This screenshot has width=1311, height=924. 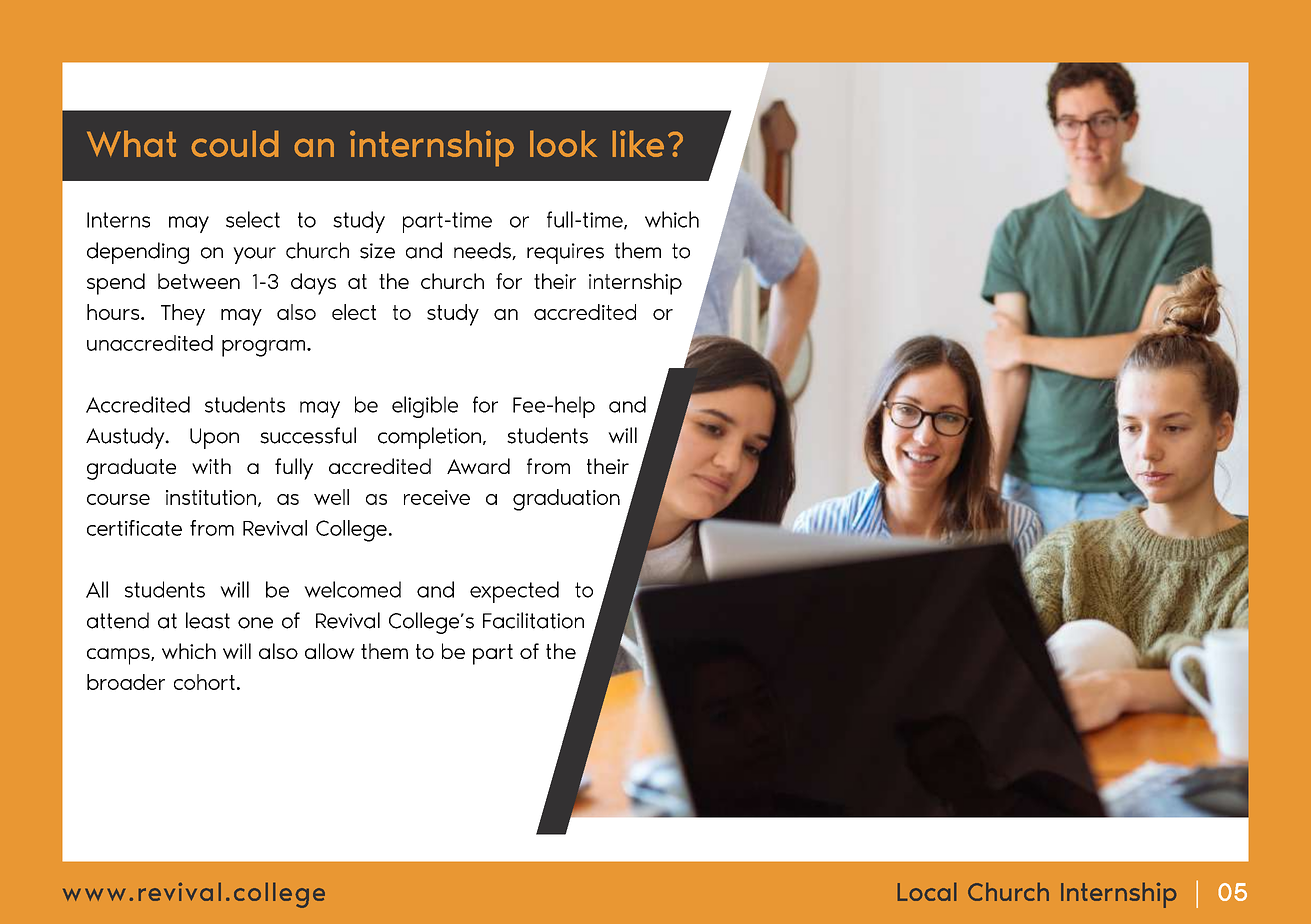 I want to click on institution, so click(x=211, y=497).
